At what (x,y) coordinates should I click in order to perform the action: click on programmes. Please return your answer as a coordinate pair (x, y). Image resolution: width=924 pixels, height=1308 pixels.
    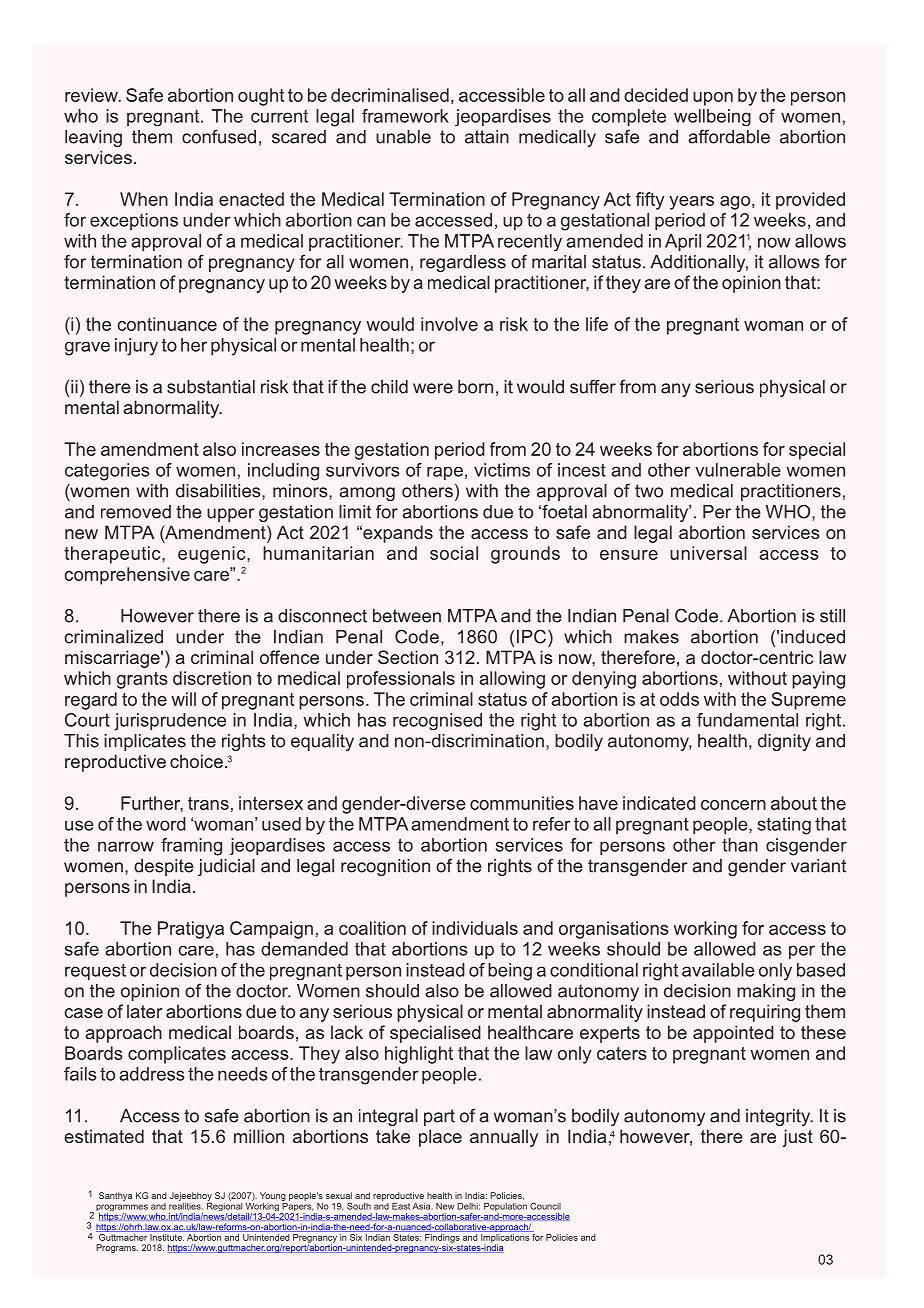
    Looking at the image, I should click on (122, 1209).
